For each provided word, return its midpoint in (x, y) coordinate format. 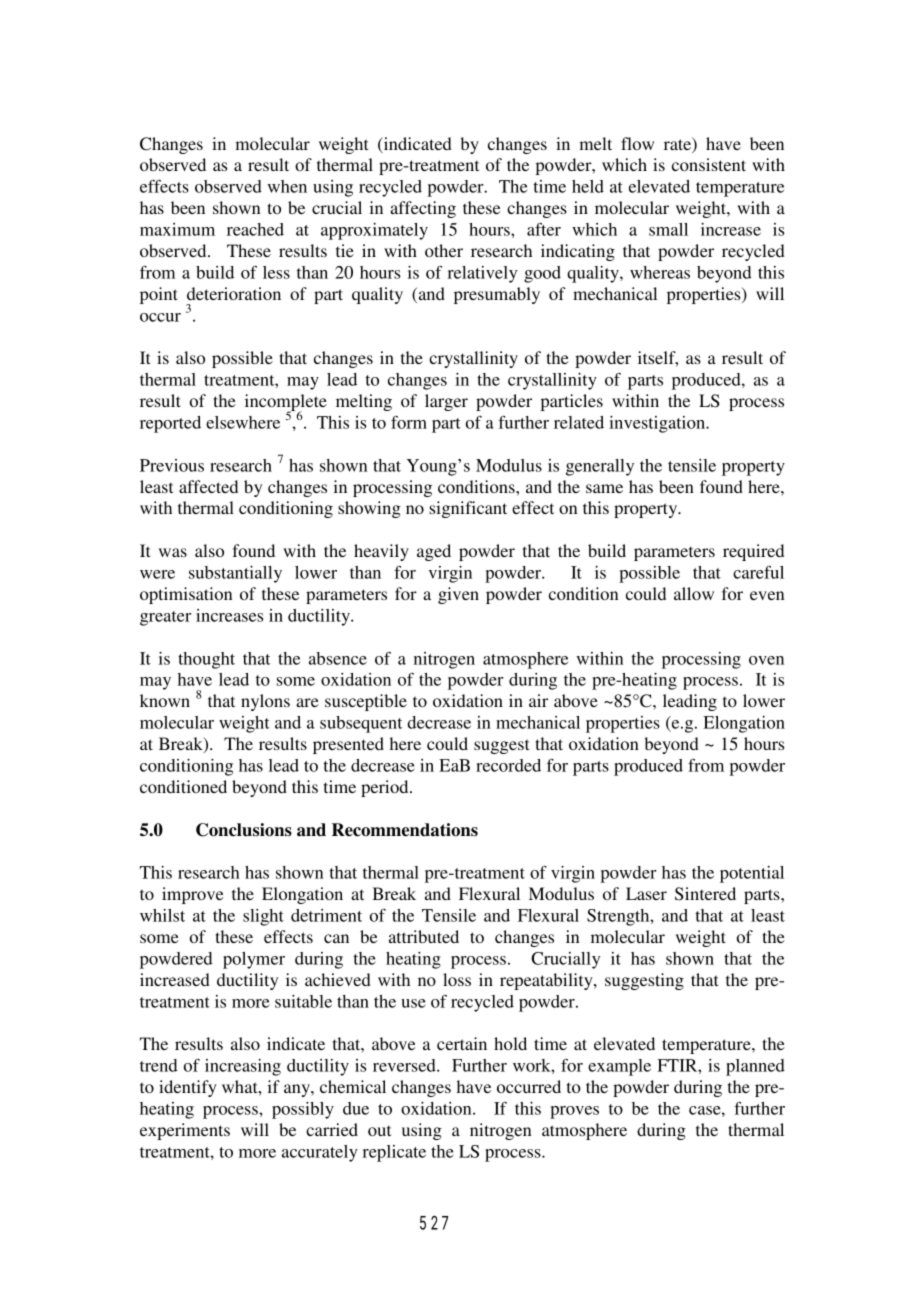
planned (755, 1067)
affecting (423, 209)
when (287, 186)
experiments (185, 1131)
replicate (394, 1153)
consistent (709, 164)
